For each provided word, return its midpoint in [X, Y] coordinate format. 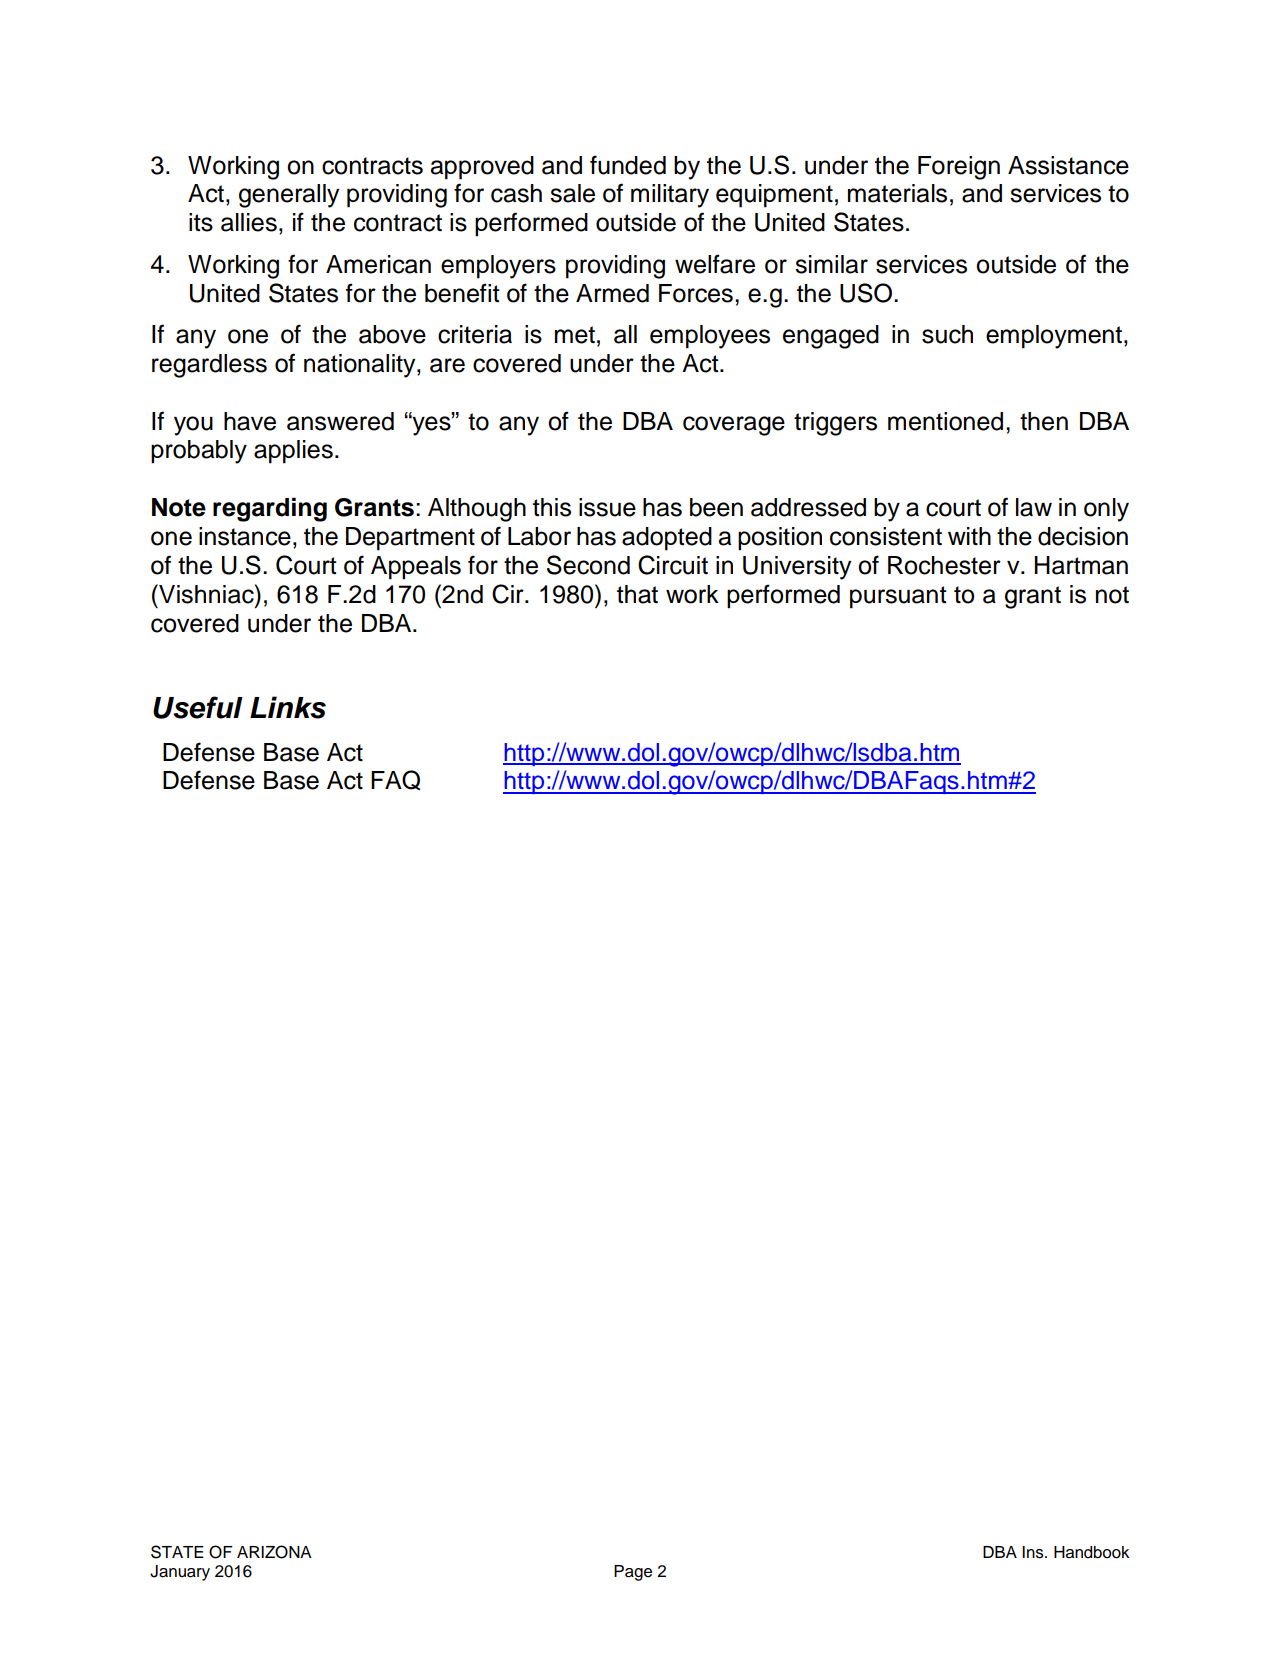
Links [288, 707]
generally [289, 196]
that [637, 594]
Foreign [959, 168]
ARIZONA [274, 1552]
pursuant [898, 597]
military [670, 196]
